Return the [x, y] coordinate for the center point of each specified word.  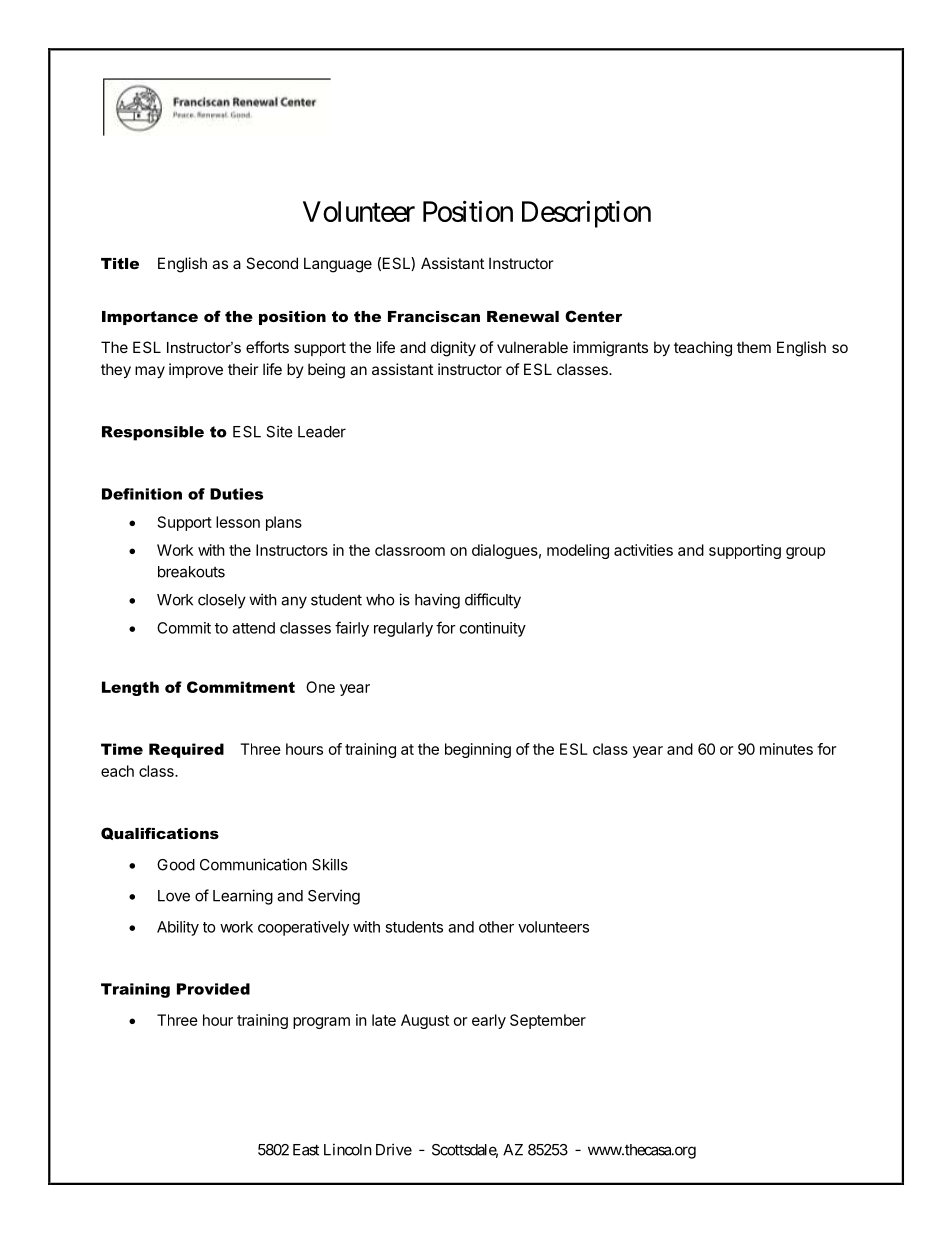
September [548, 1021]
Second [272, 263]
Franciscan [434, 316]
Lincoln [348, 1149]
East [306, 1150]
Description [586, 214]
